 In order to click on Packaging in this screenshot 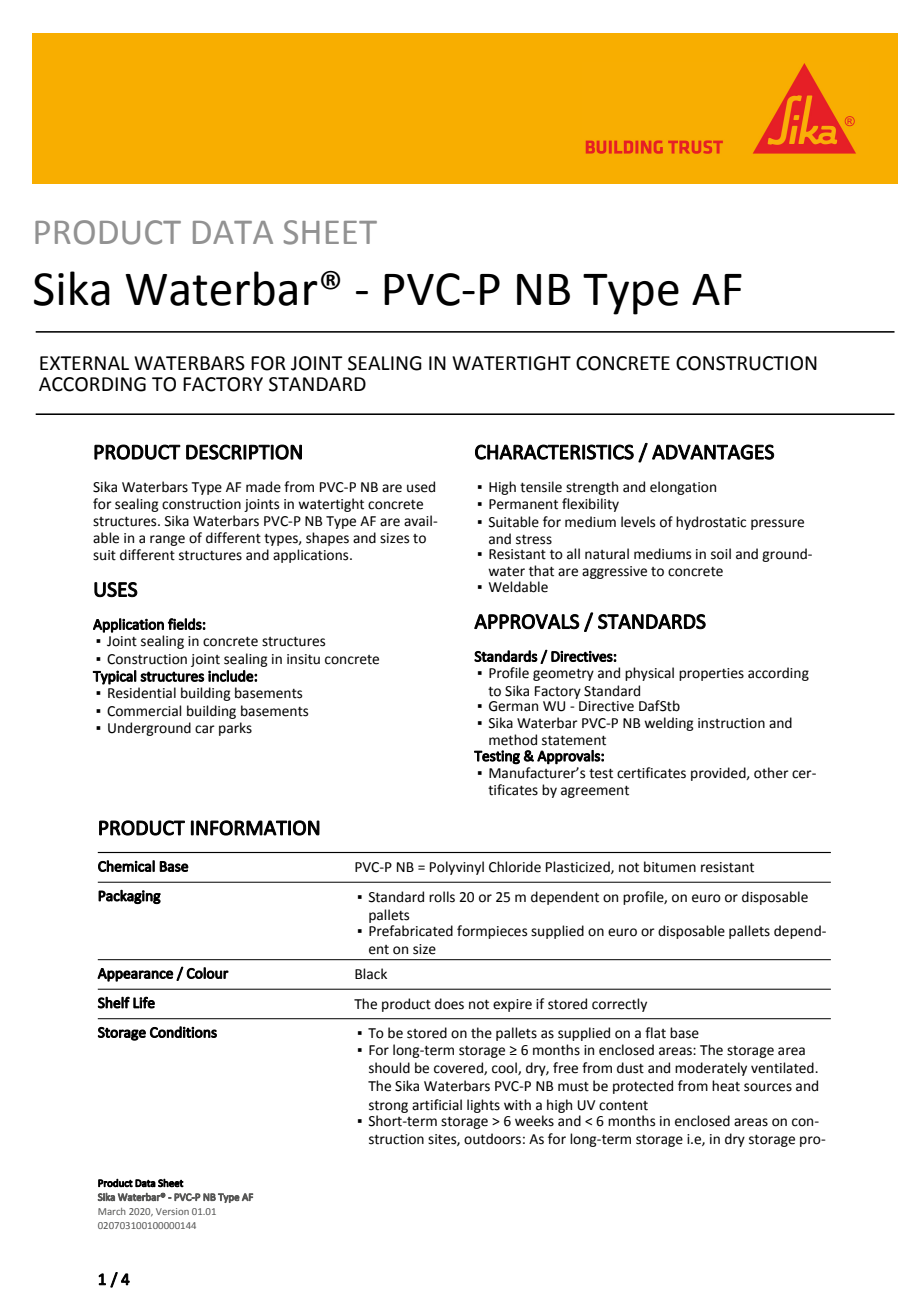, I will do `click(129, 897)`.
